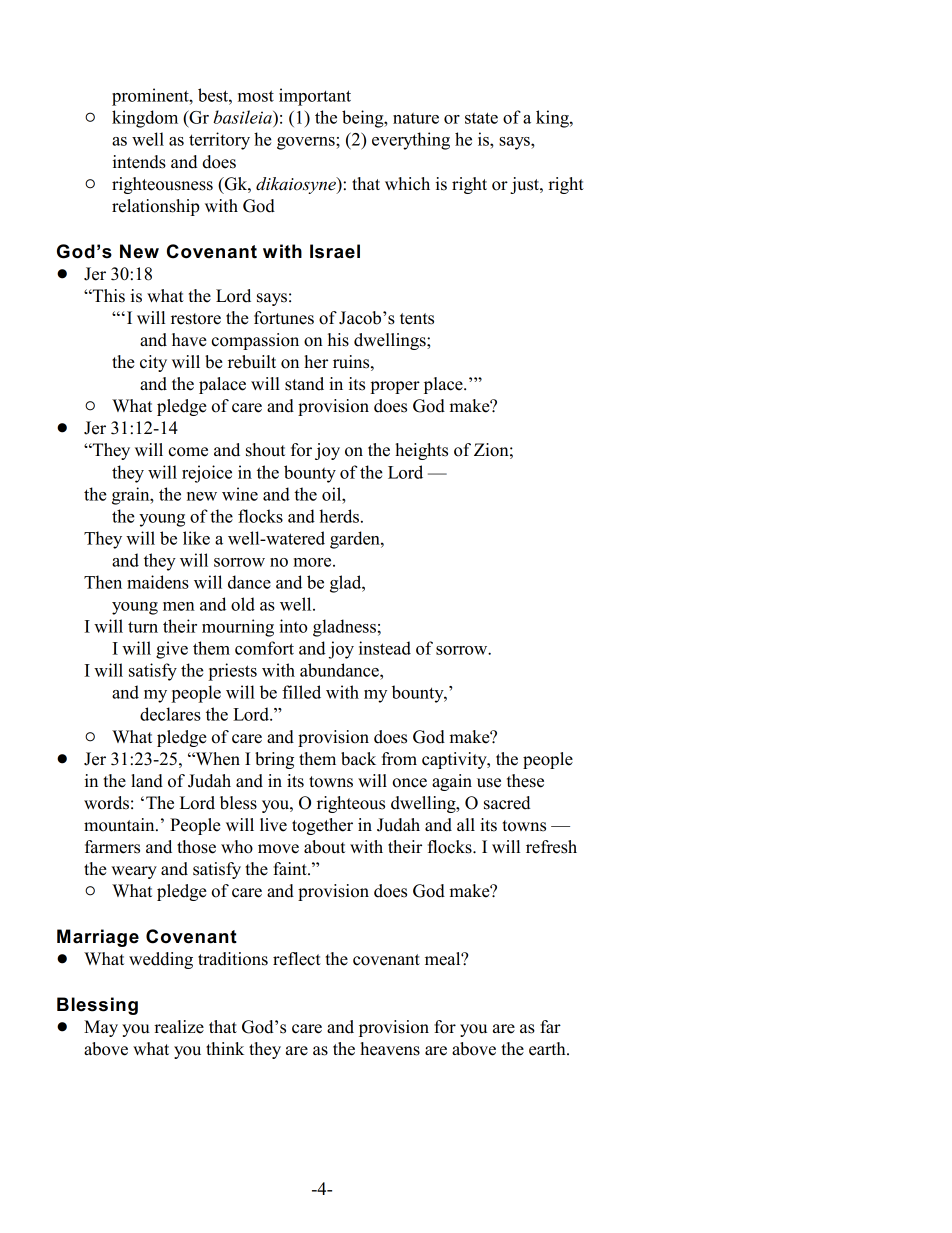 This screenshot has width=952, height=1233. I want to click on maidens, so click(158, 582).
